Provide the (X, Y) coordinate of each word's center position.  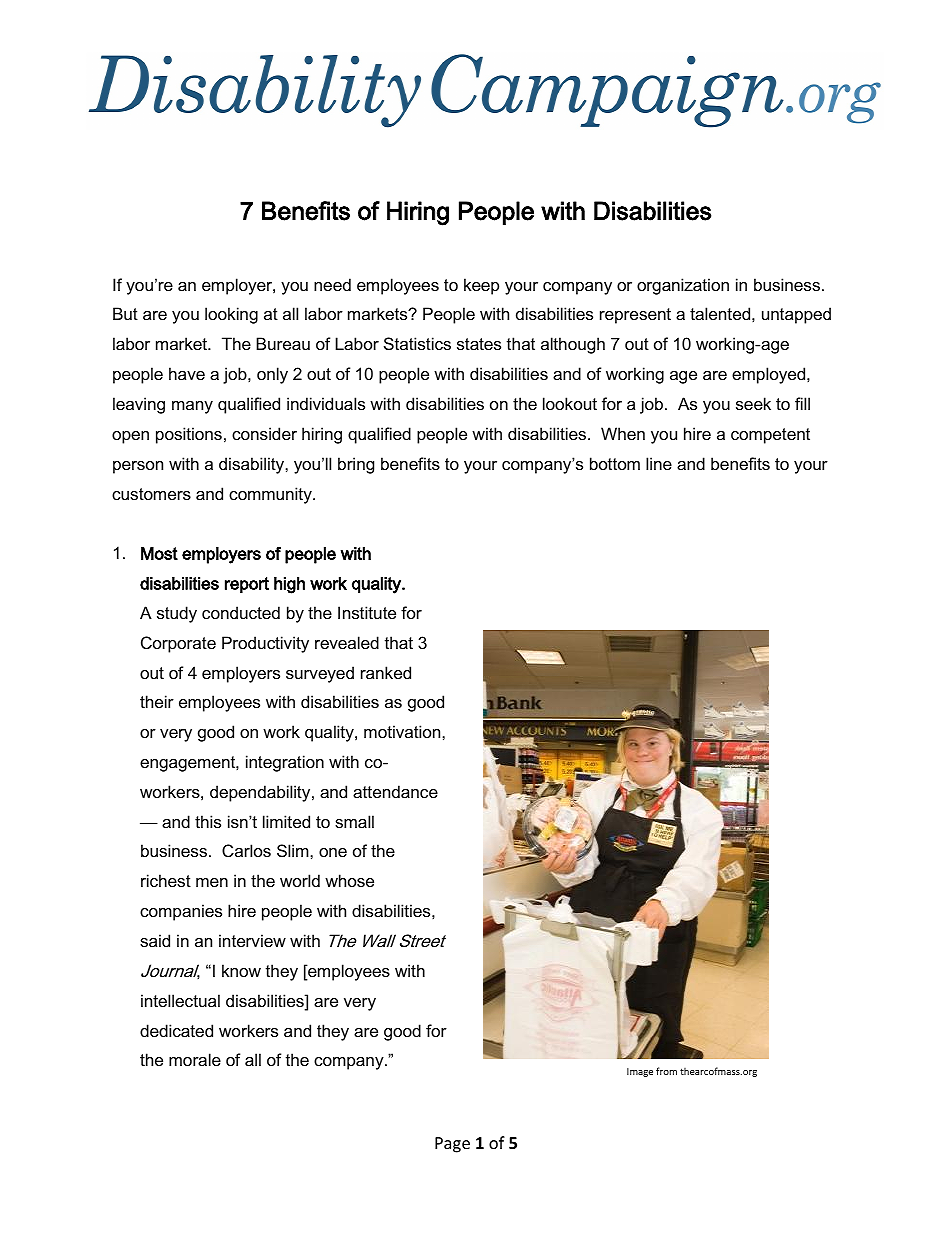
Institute (367, 612)
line (659, 463)
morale (195, 1059)
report (247, 585)
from (666, 1071)
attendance (395, 791)
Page (452, 1145)
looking (231, 315)
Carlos (246, 850)
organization (683, 286)
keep (481, 286)
